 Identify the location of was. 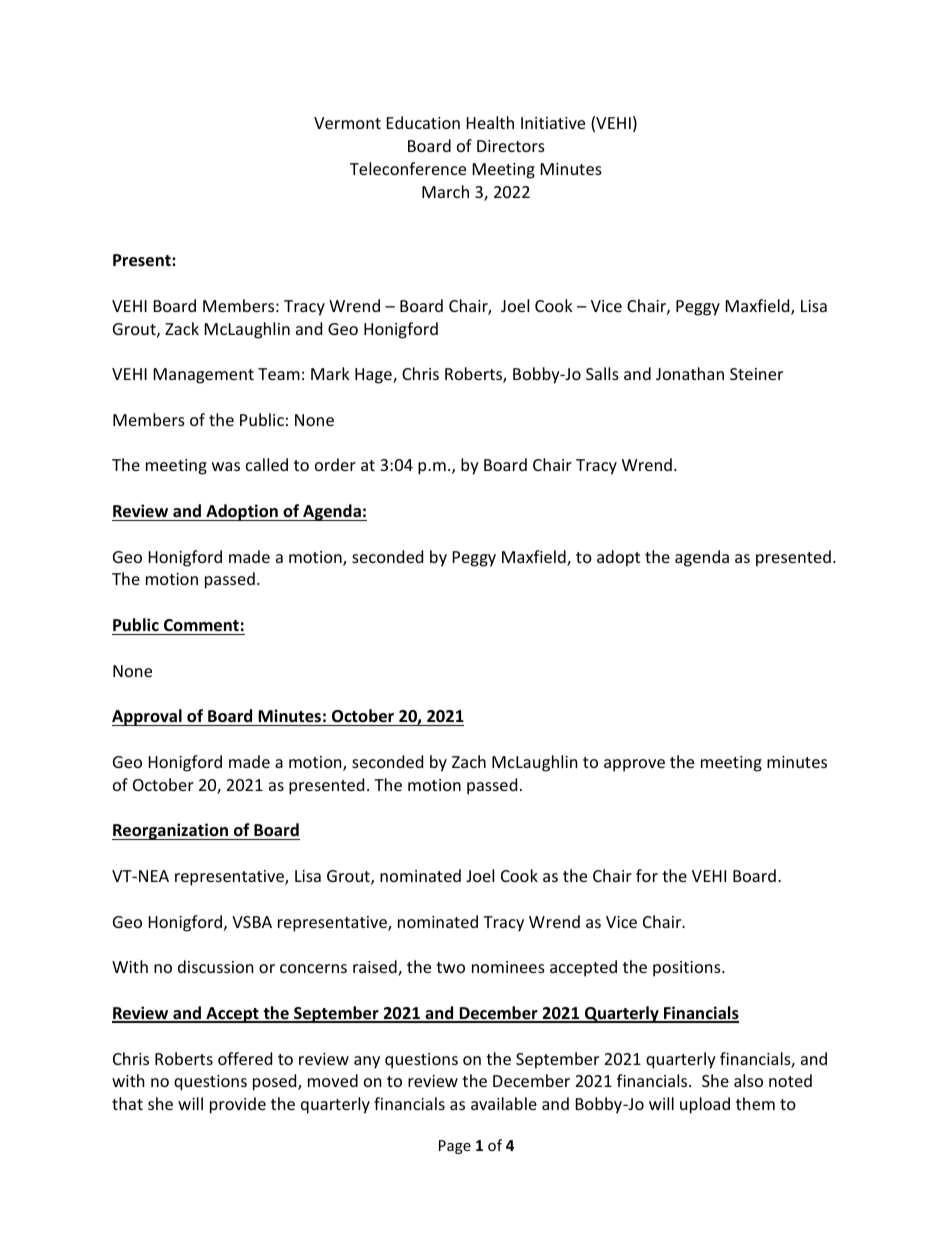
(226, 466).
